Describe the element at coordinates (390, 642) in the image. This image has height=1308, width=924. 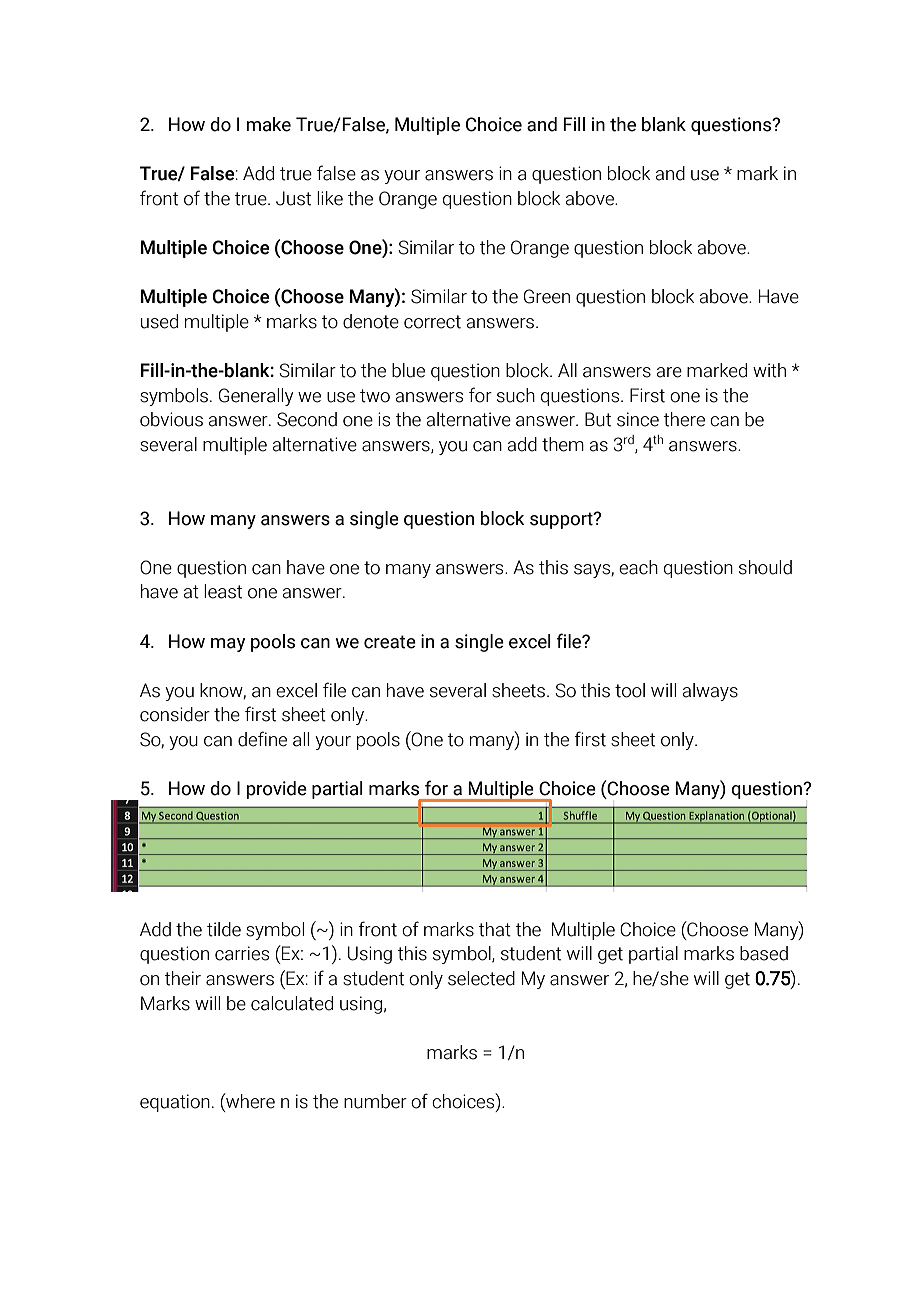
I see `create` at that location.
